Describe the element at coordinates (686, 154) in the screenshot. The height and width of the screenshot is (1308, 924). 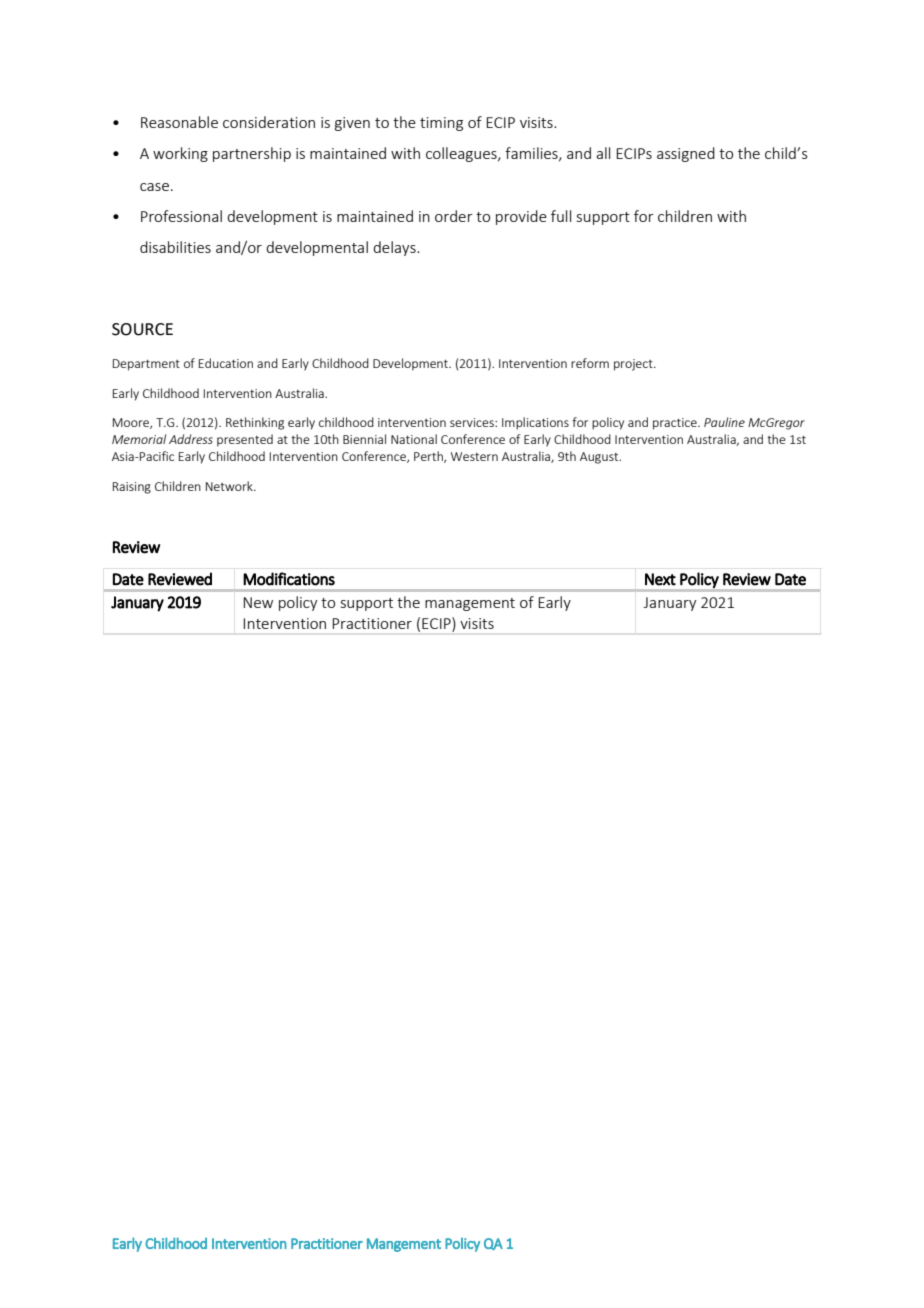
I see `assigned` at that location.
